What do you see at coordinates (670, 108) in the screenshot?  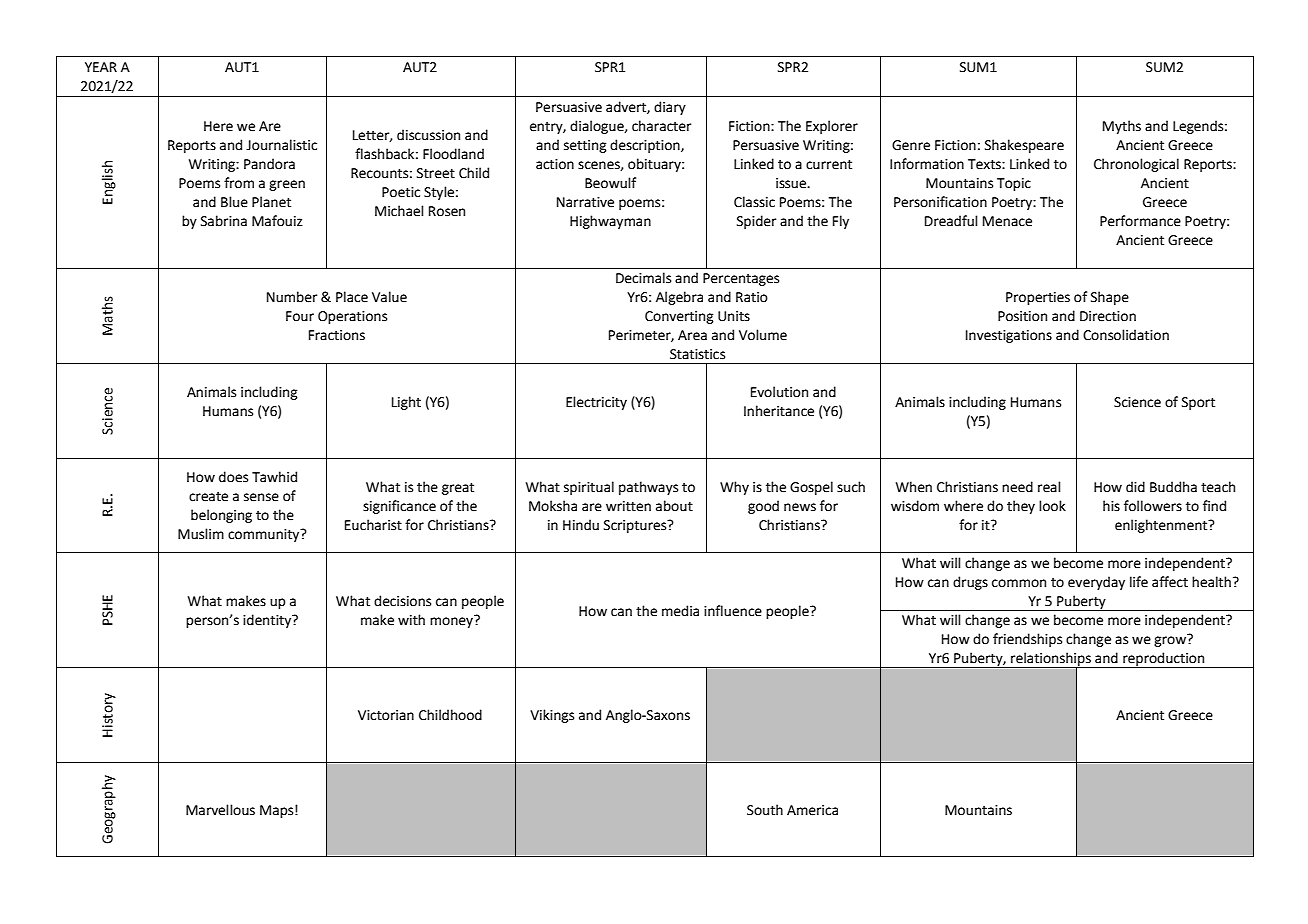 I see `diary` at bounding box center [670, 108].
